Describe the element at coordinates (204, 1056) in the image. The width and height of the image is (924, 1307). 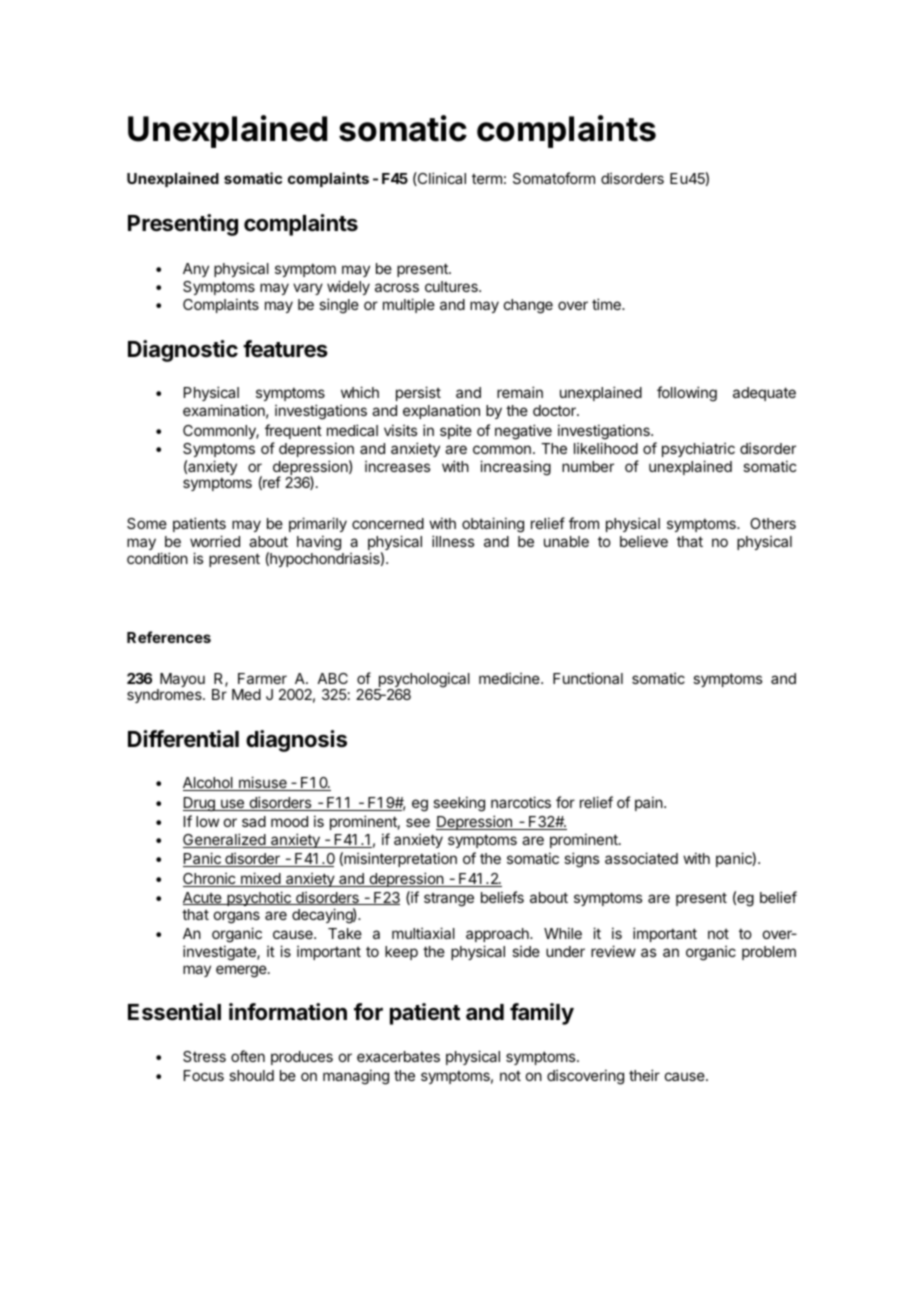
I see `Stress` at that location.
